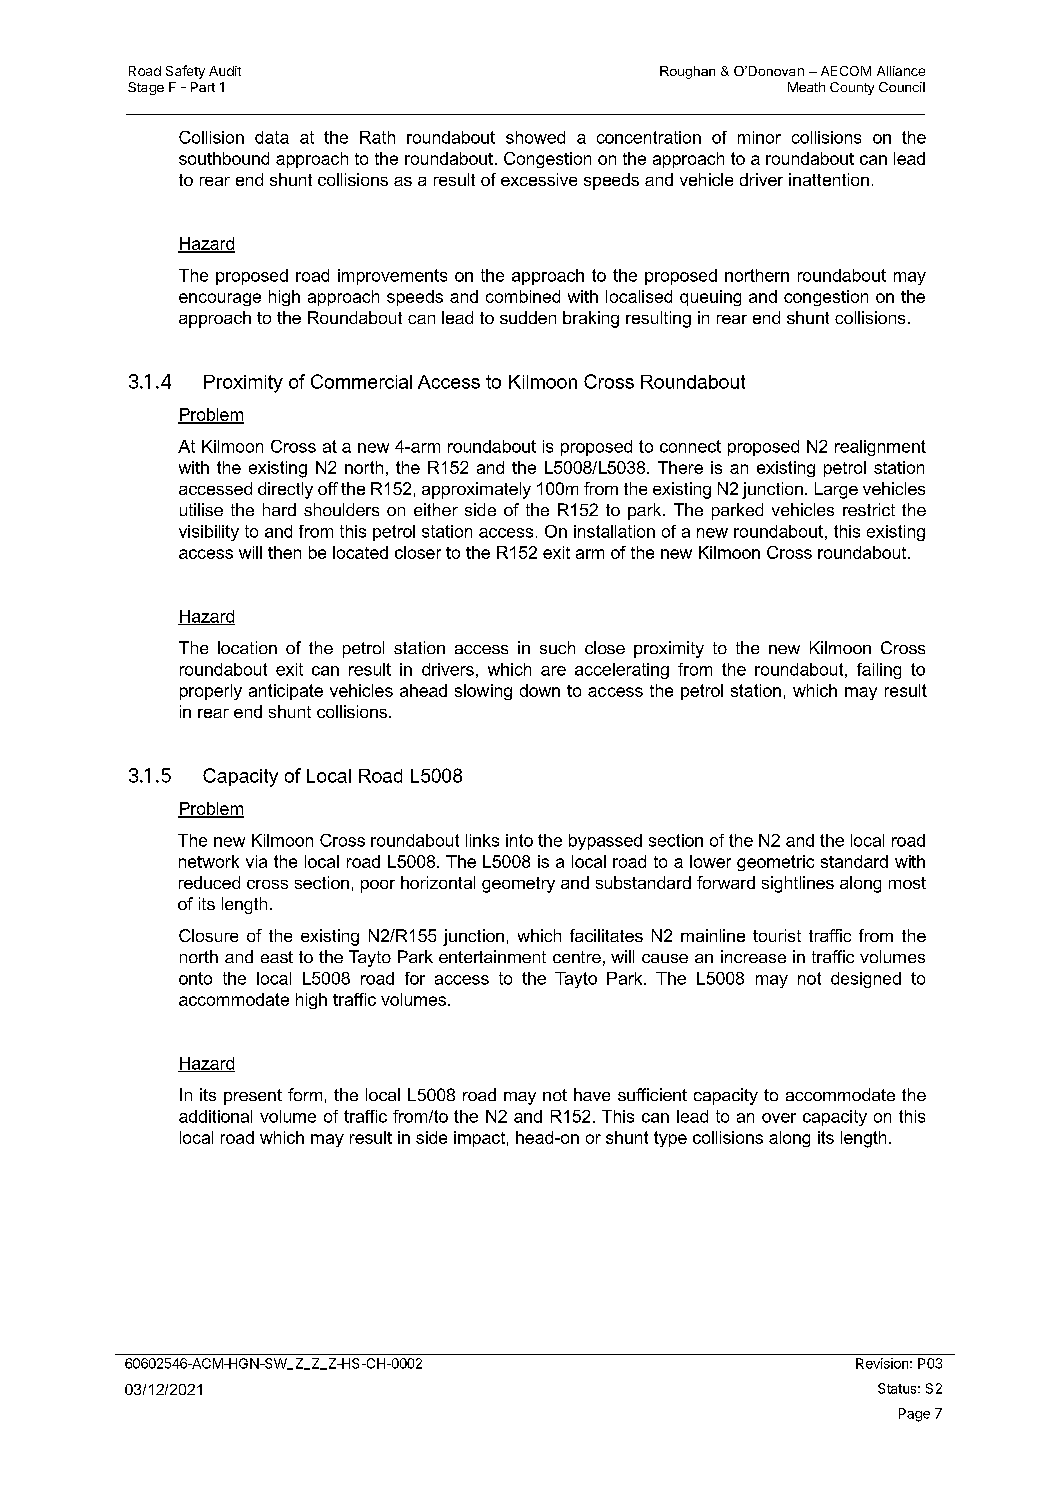 The height and width of the screenshot is (1489, 1053). What do you see at coordinates (852, 88) in the screenshot?
I see `County` at bounding box center [852, 88].
